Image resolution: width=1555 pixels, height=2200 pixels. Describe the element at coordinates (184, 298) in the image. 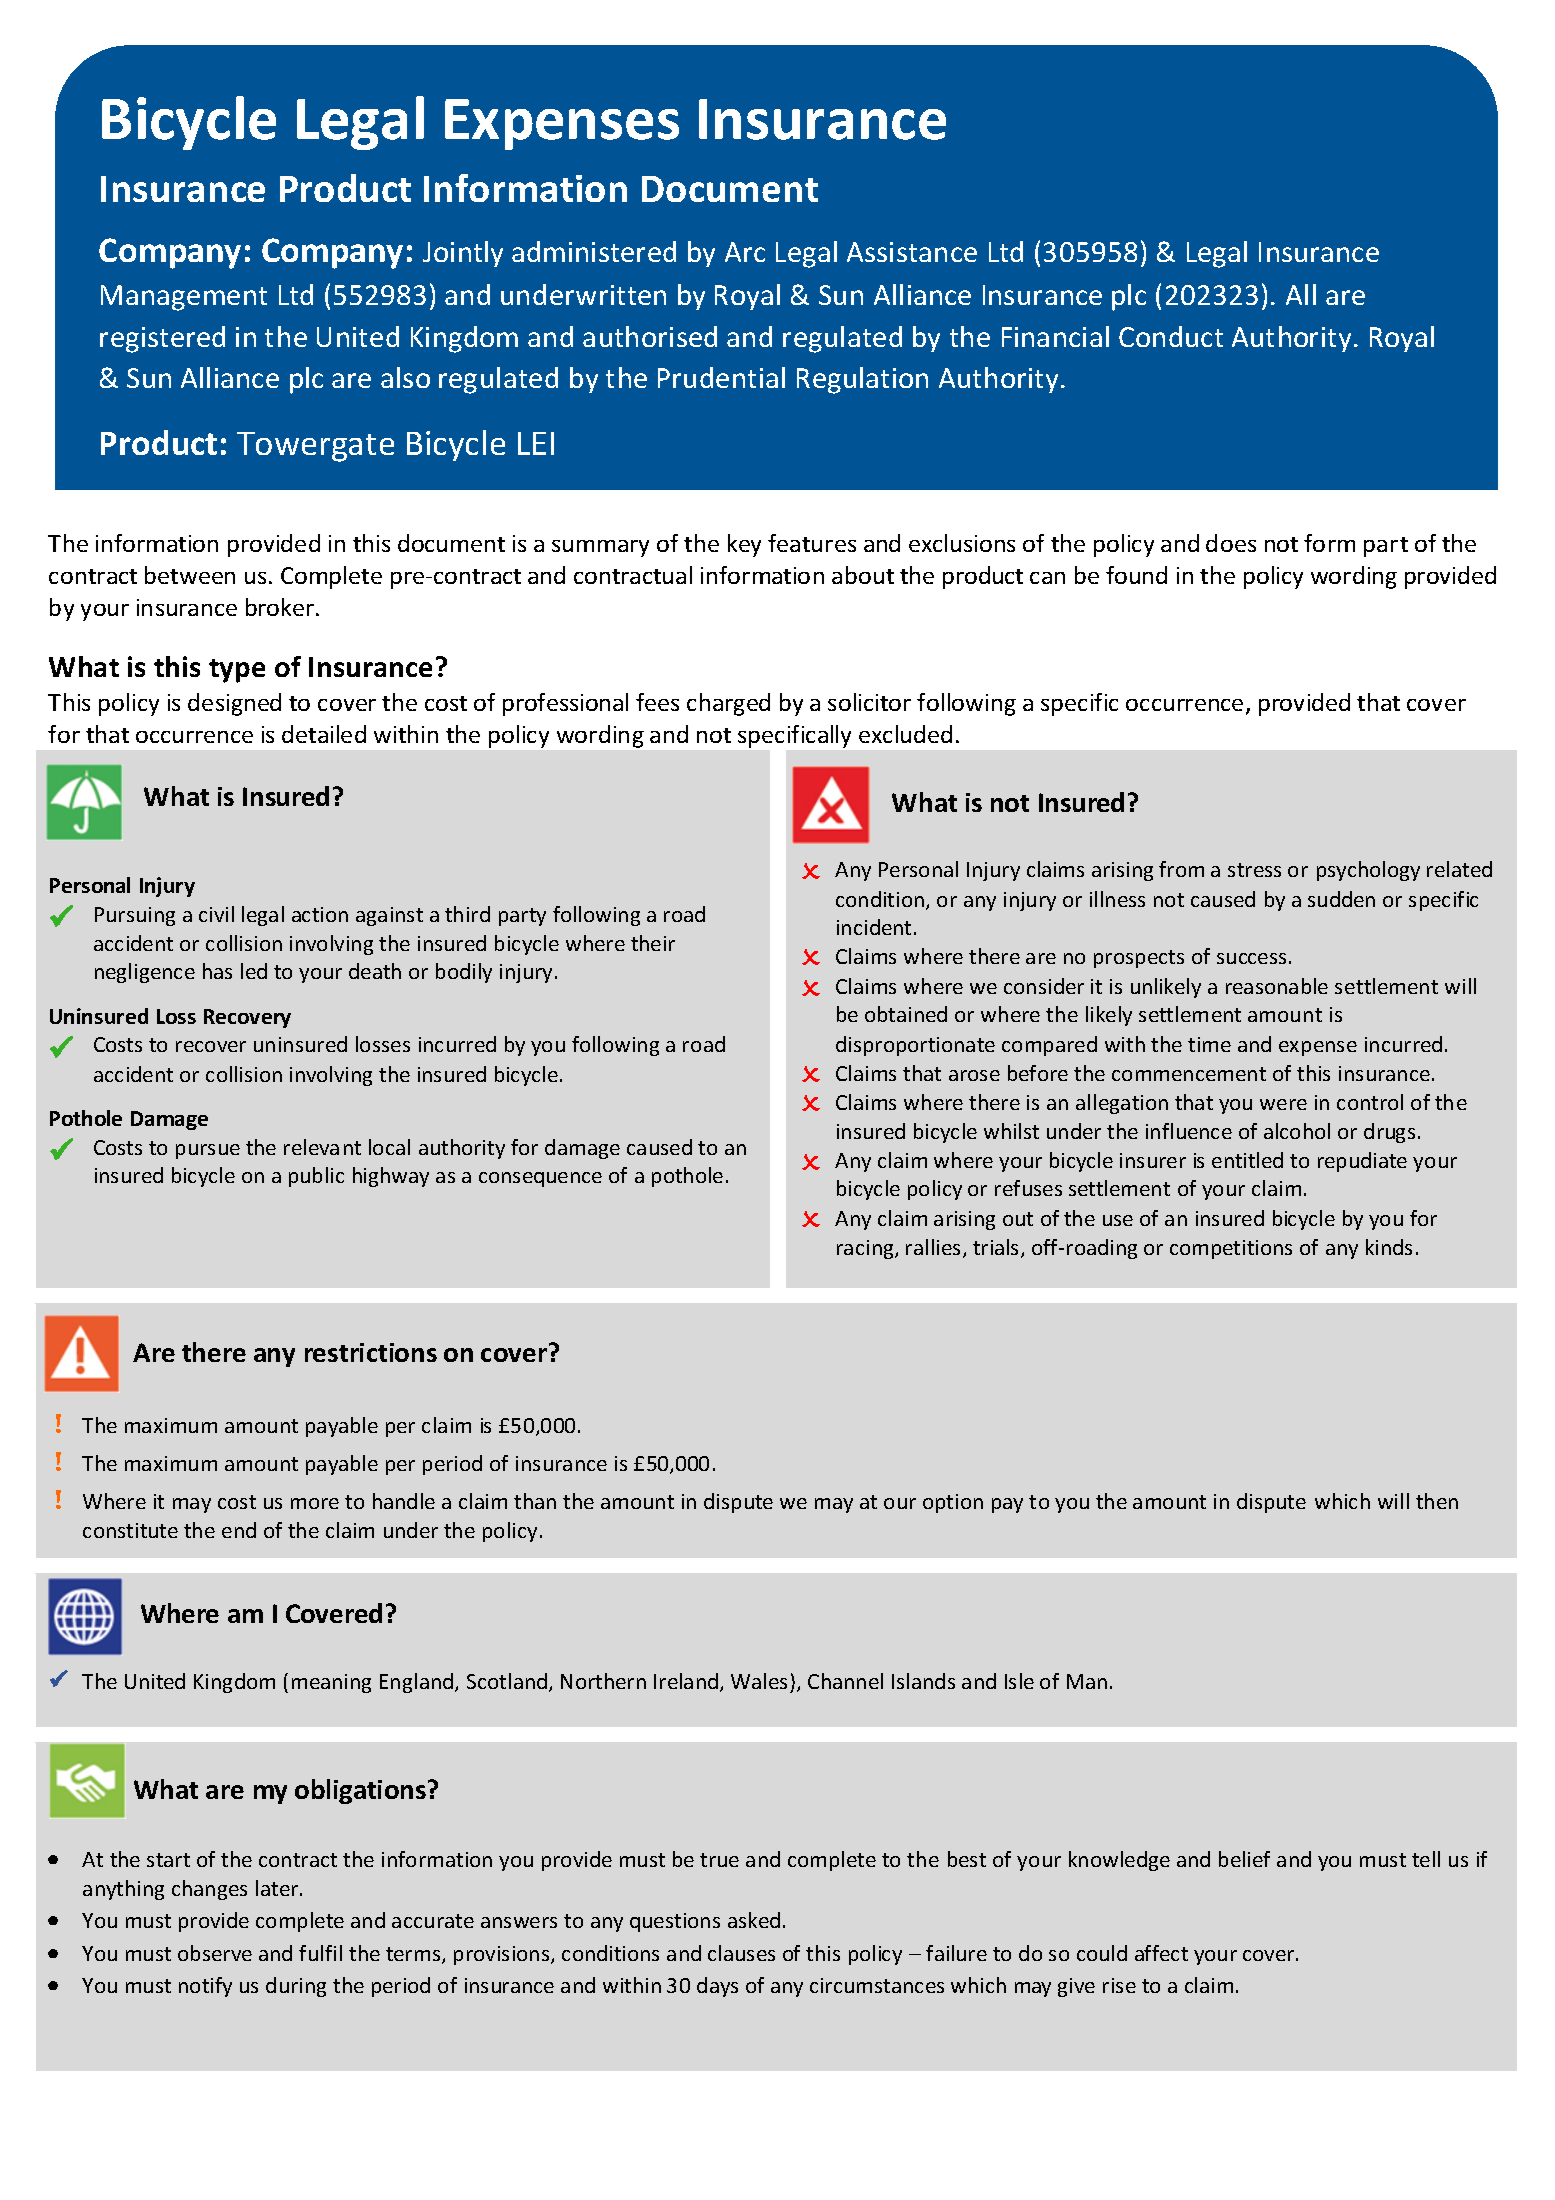

I see `Management` at that location.
